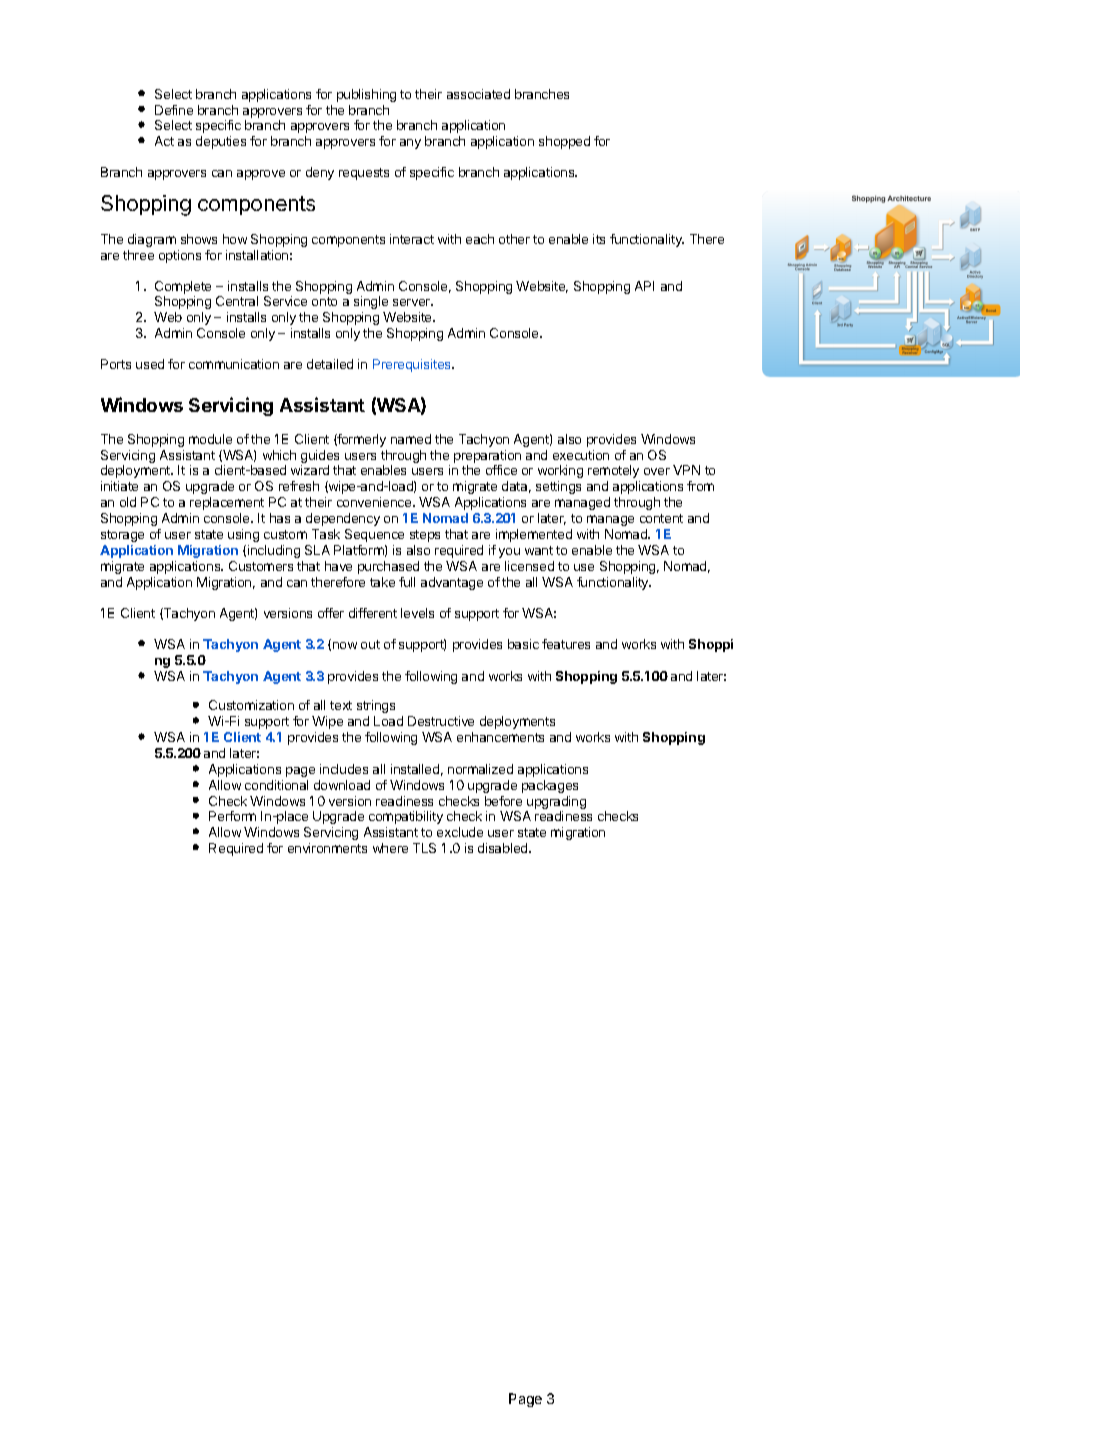  What do you see at coordinates (150, 364) in the image?
I see `used` at bounding box center [150, 364].
